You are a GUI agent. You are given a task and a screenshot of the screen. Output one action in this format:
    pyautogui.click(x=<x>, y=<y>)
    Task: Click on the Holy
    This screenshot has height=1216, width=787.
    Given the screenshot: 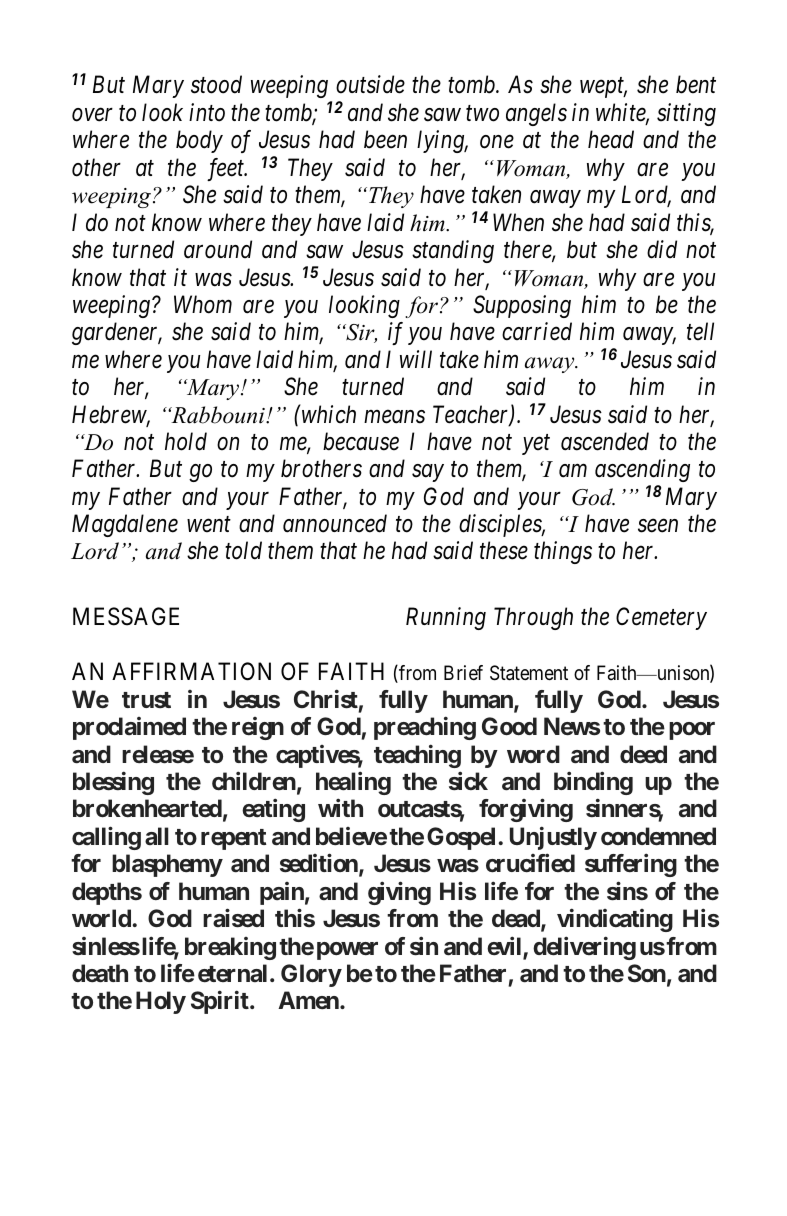 What is the action you would take?
    pyautogui.click(x=161, y=1002)
